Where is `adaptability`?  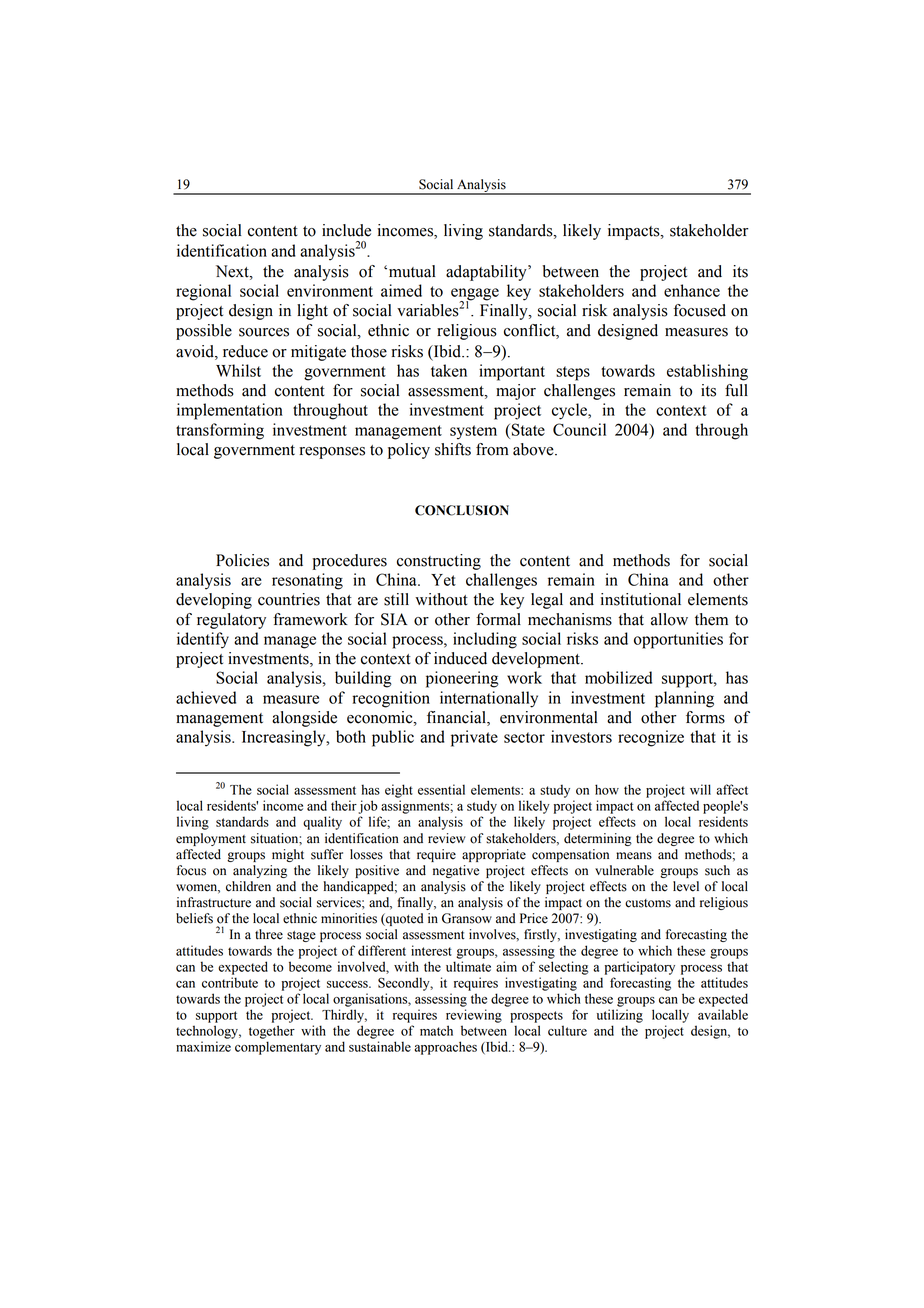
adaptability is located at coordinates (487, 273).
